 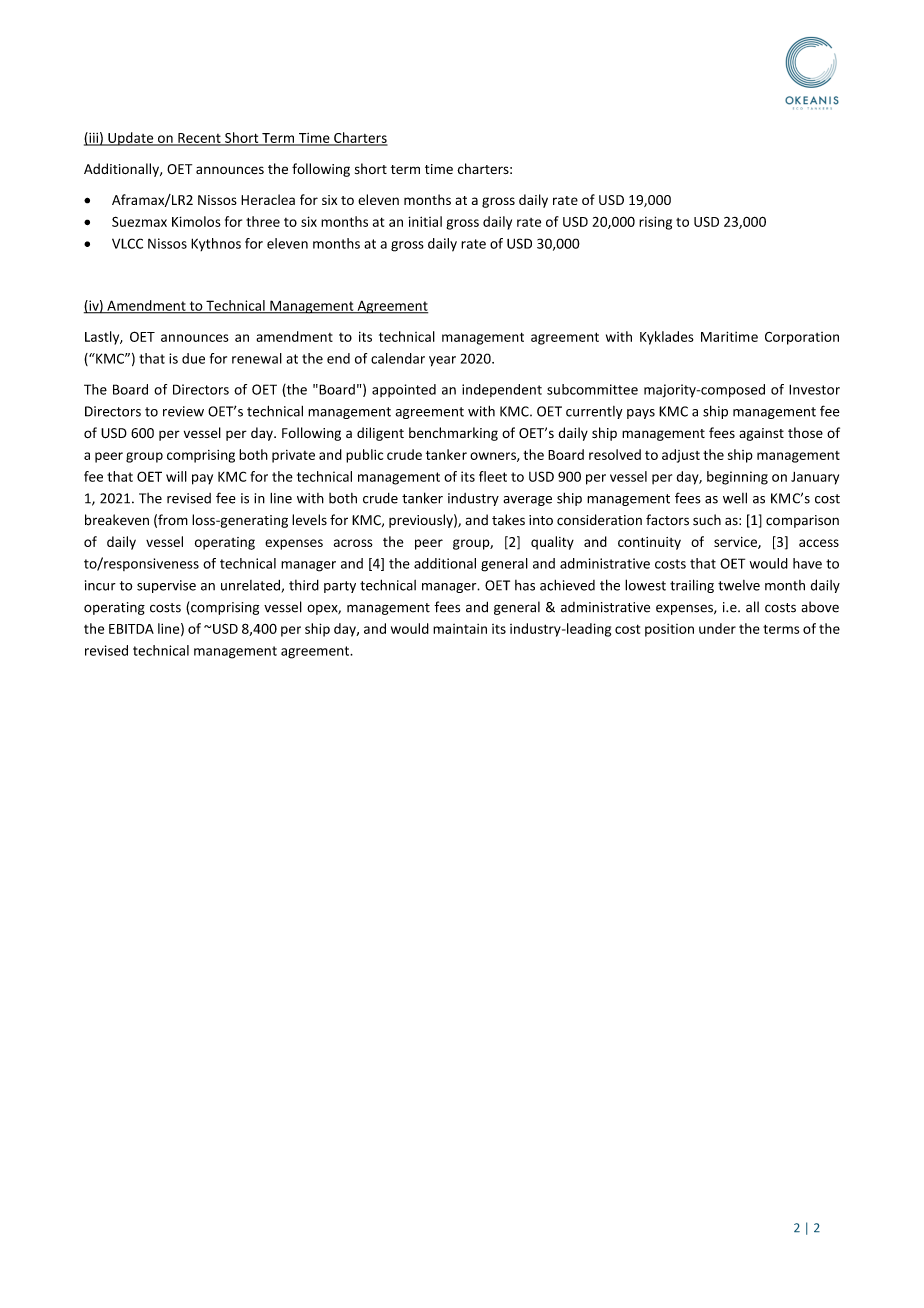 I want to click on under, so click(x=717, y=628).
